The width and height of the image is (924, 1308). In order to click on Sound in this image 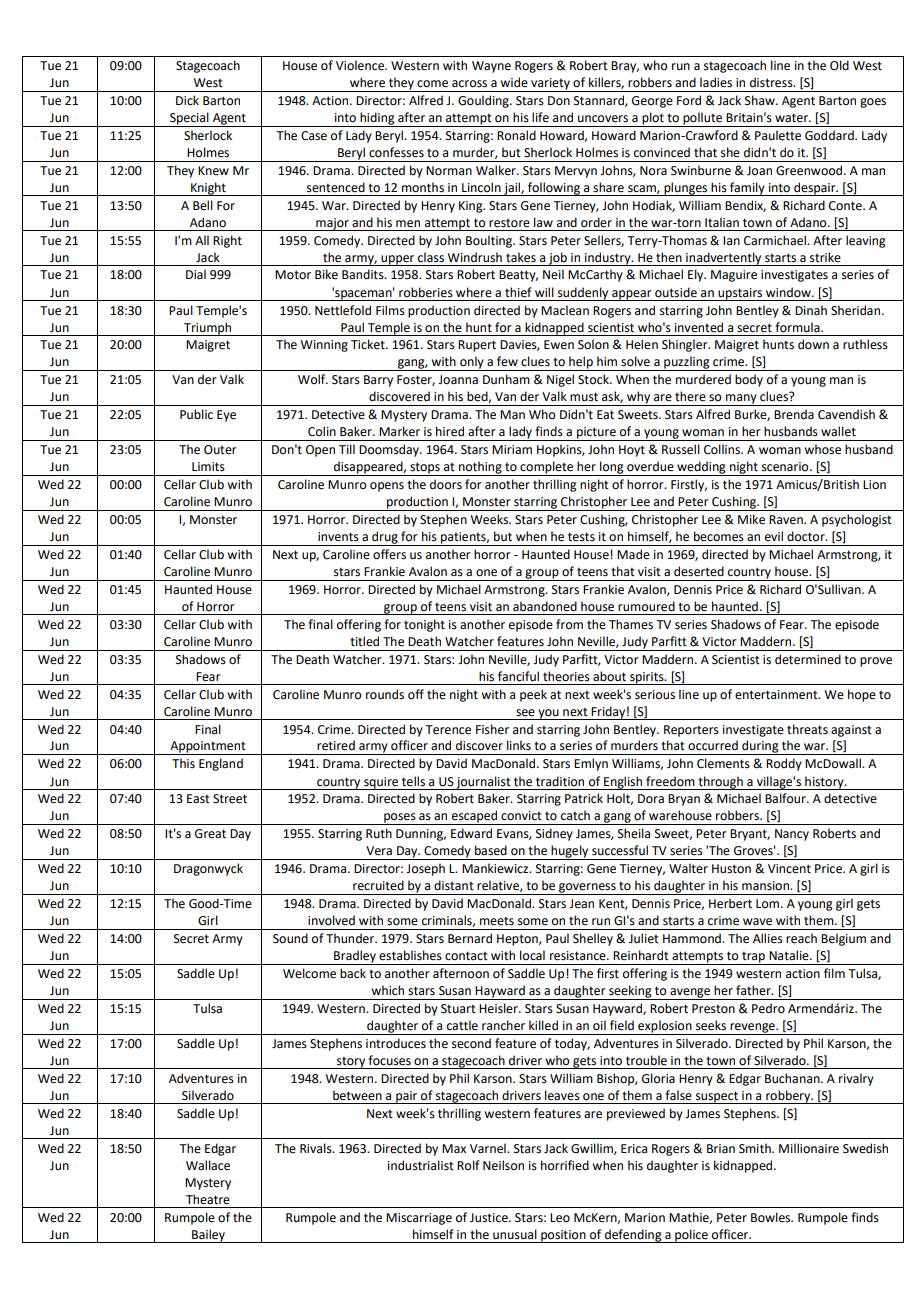, I will do `click(290, 938)`.
